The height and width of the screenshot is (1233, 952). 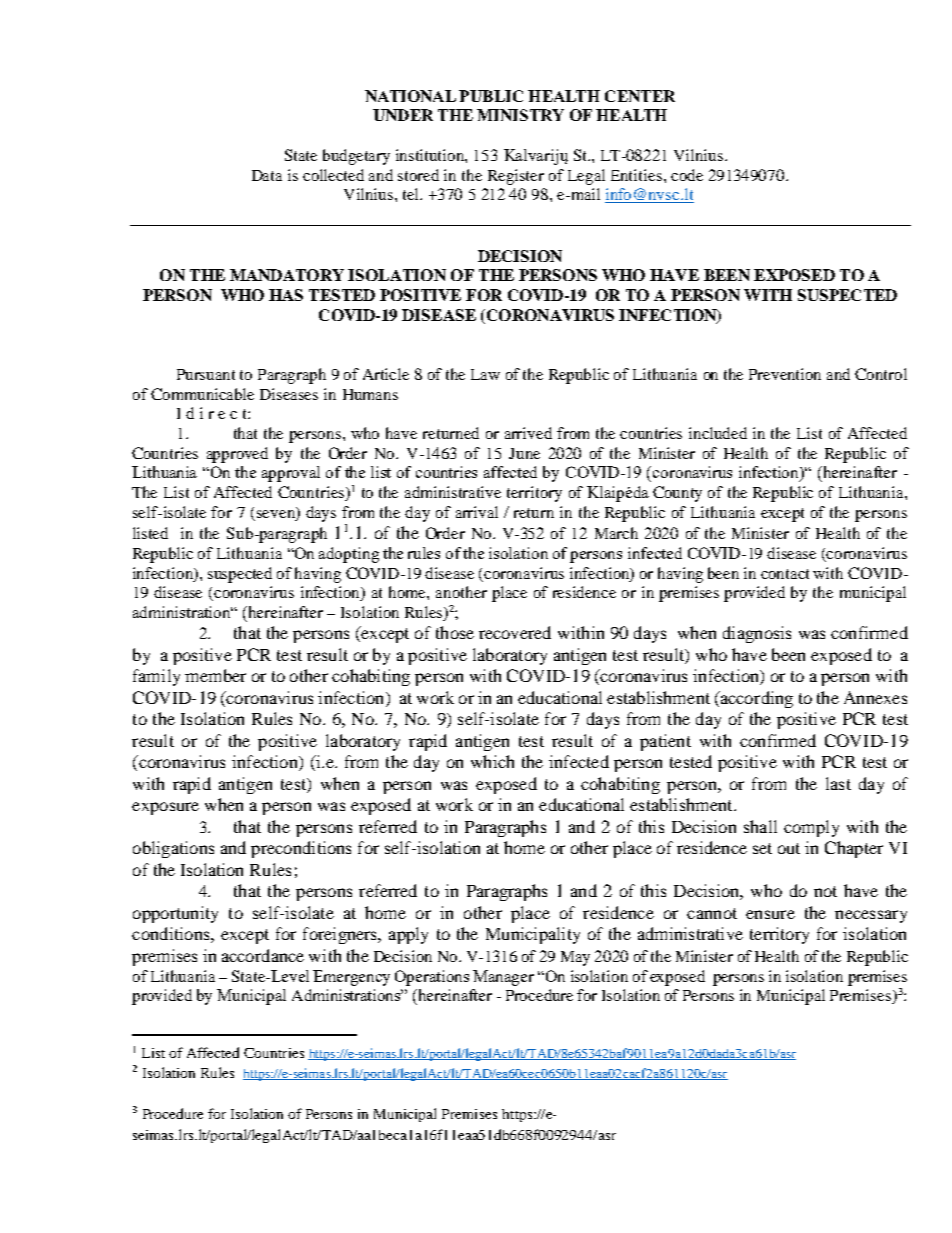 I want to click on Data, so click(x=267, y=175).
